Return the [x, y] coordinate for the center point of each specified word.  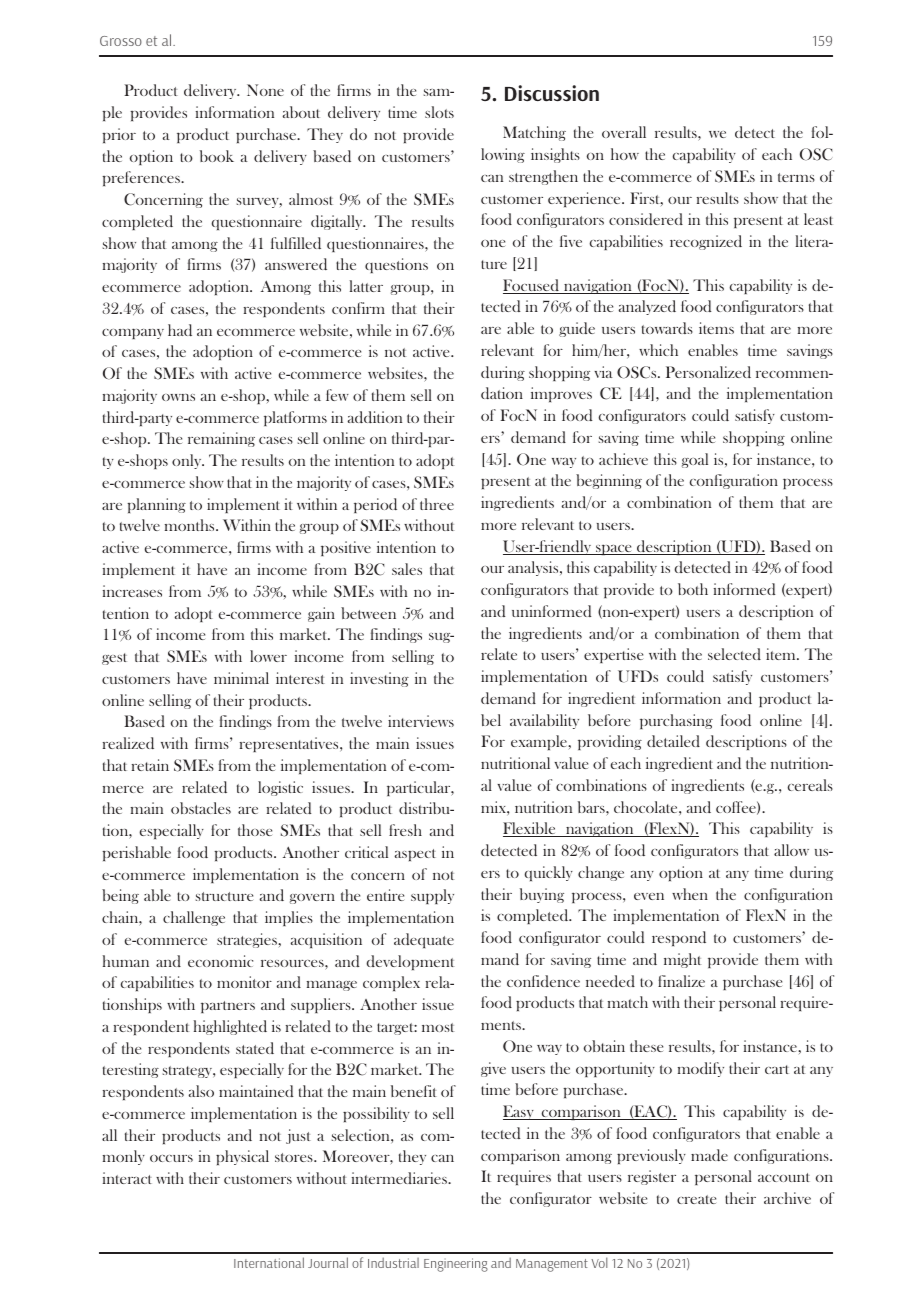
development [410, 962]
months [191, 525]
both [693, 589]
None [265, 90]
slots [439, 112]
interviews [421, 721]
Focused [532, 286]
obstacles [201, 808]
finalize [681, 981]
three [437, 504]
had [180, 330]
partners [228, 1007]
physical [242, 1157]
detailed [673, 741]
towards [667, 328]
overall [624, 132]
